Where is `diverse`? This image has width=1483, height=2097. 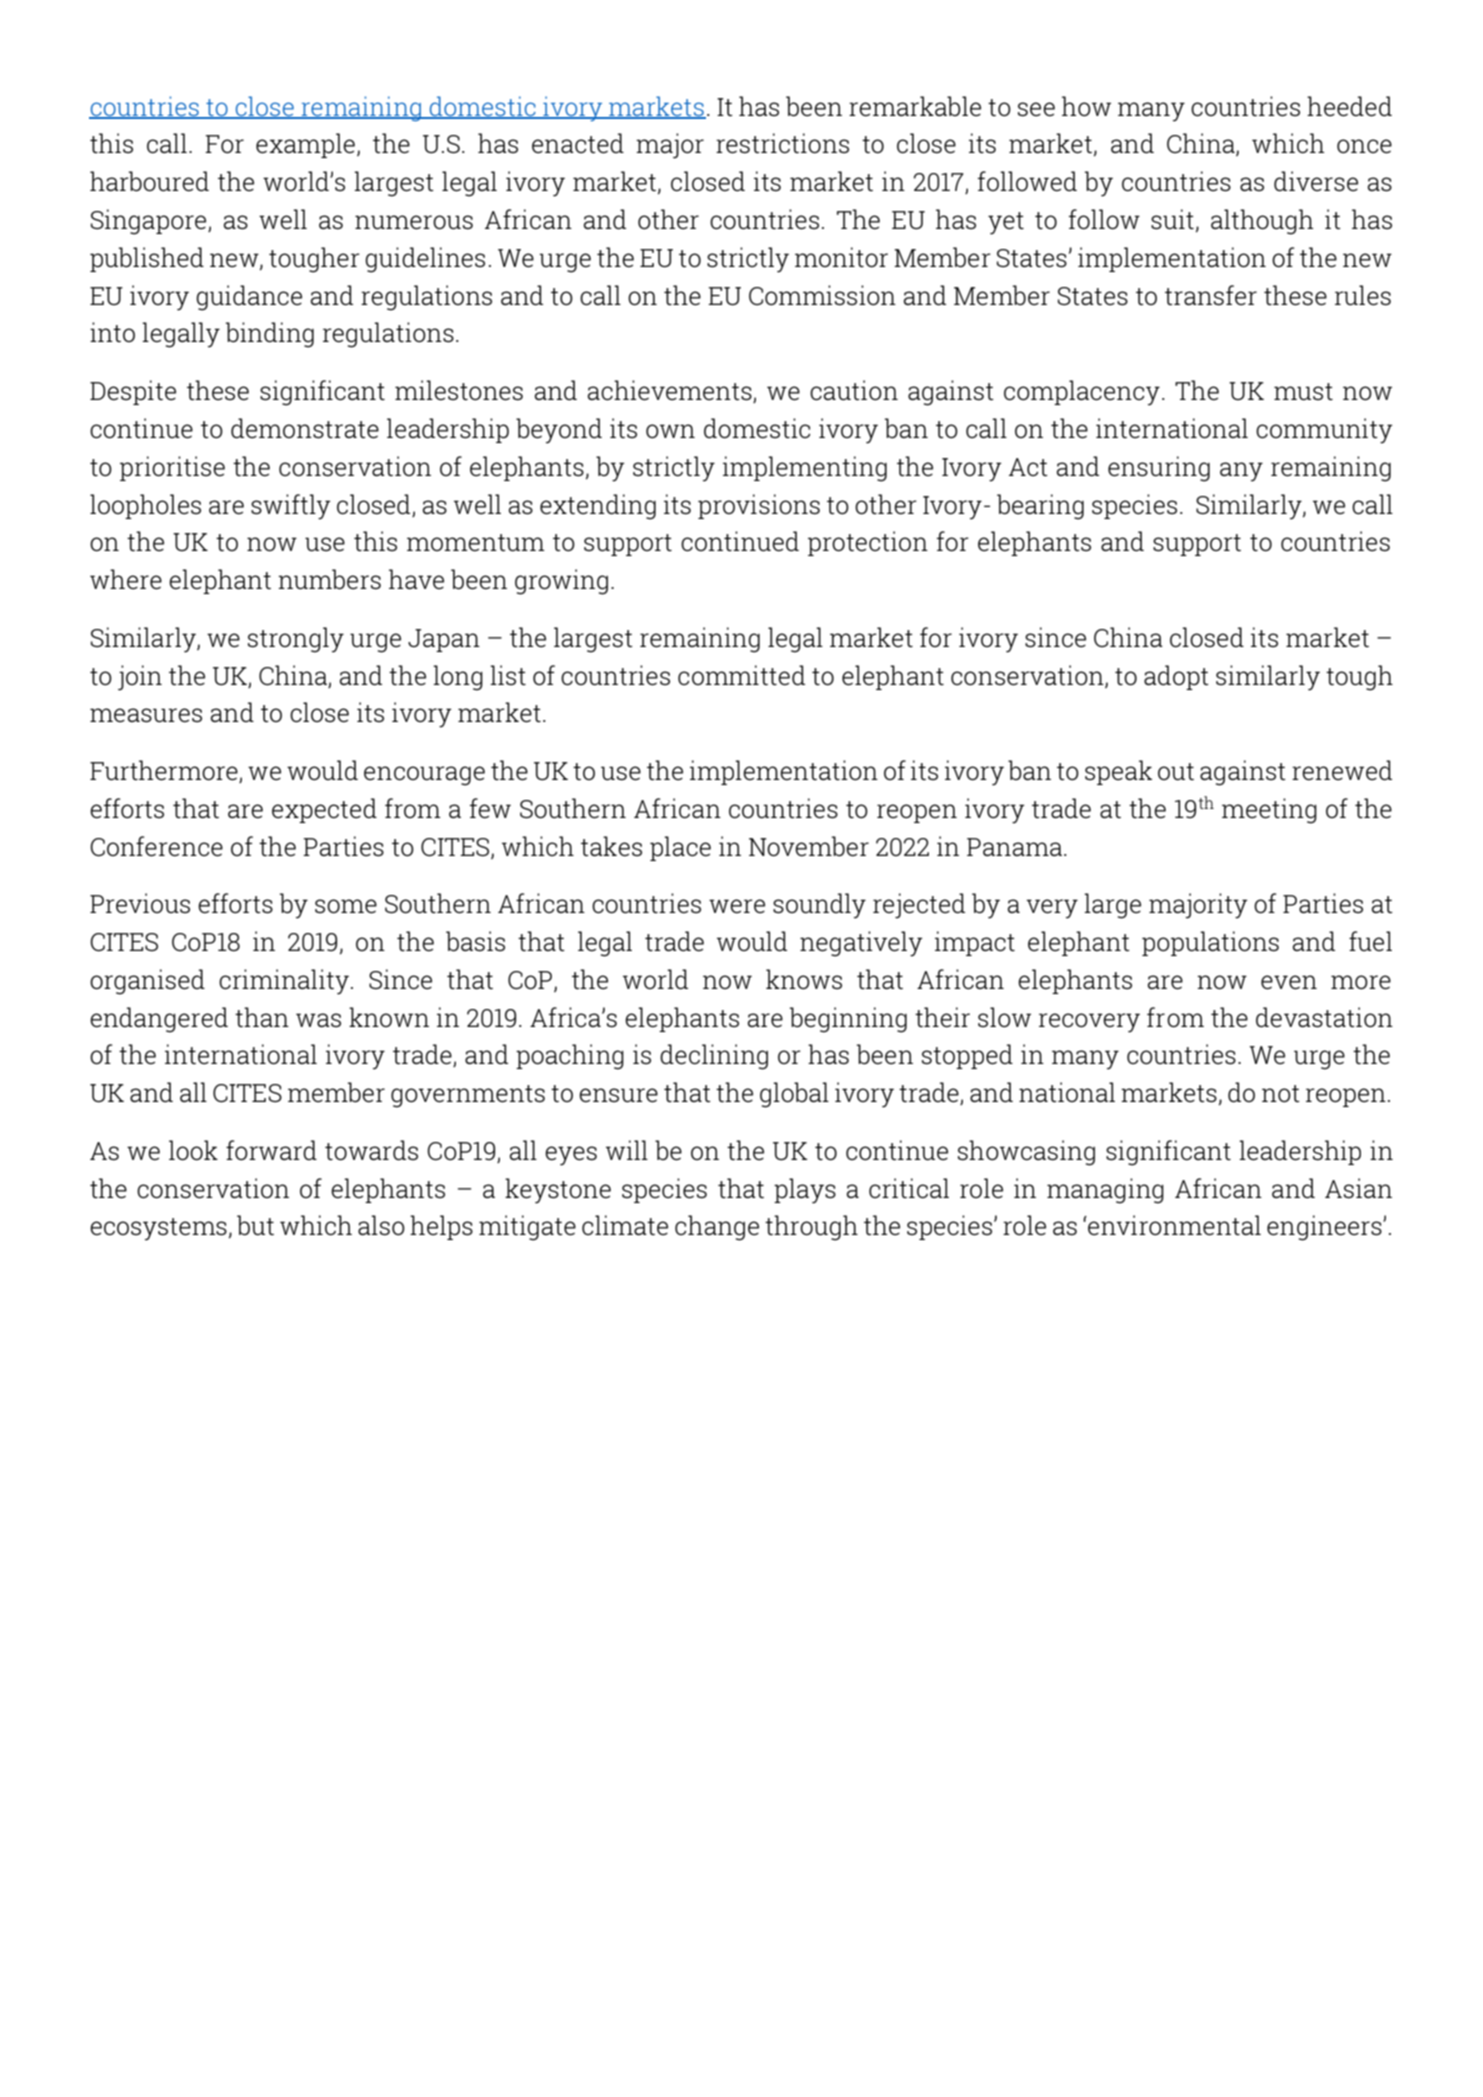 diverse is located at coordinates (1316, 181).
